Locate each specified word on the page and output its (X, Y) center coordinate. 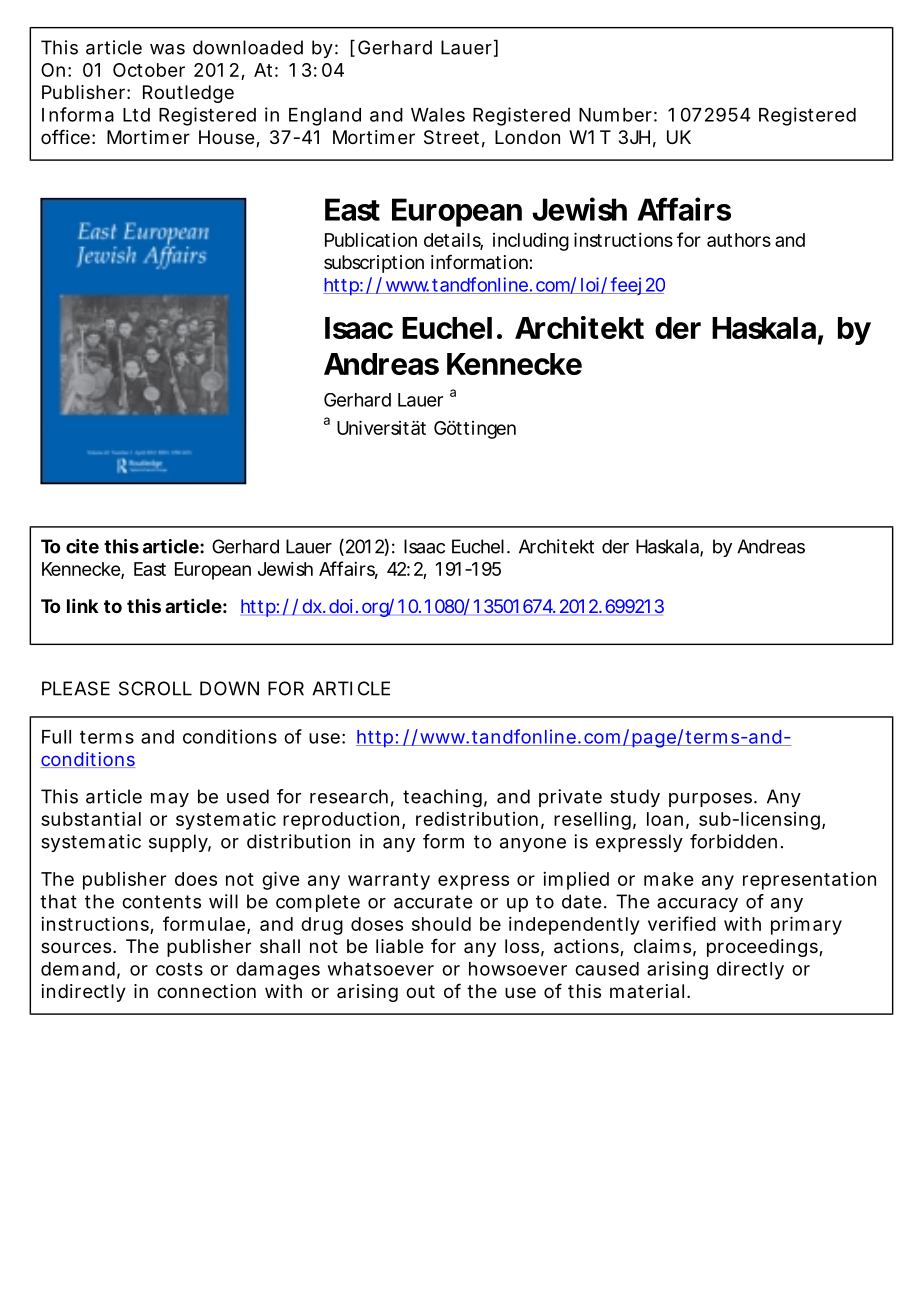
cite (82, 546)
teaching (442, 798)
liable (400, 946)
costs (179, 969)
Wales (438, 115)
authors (739, 240)
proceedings (763, 948)
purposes (712, 800)
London (527, 137)
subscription (374, 264)
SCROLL (155, 688)
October (149, 70)
